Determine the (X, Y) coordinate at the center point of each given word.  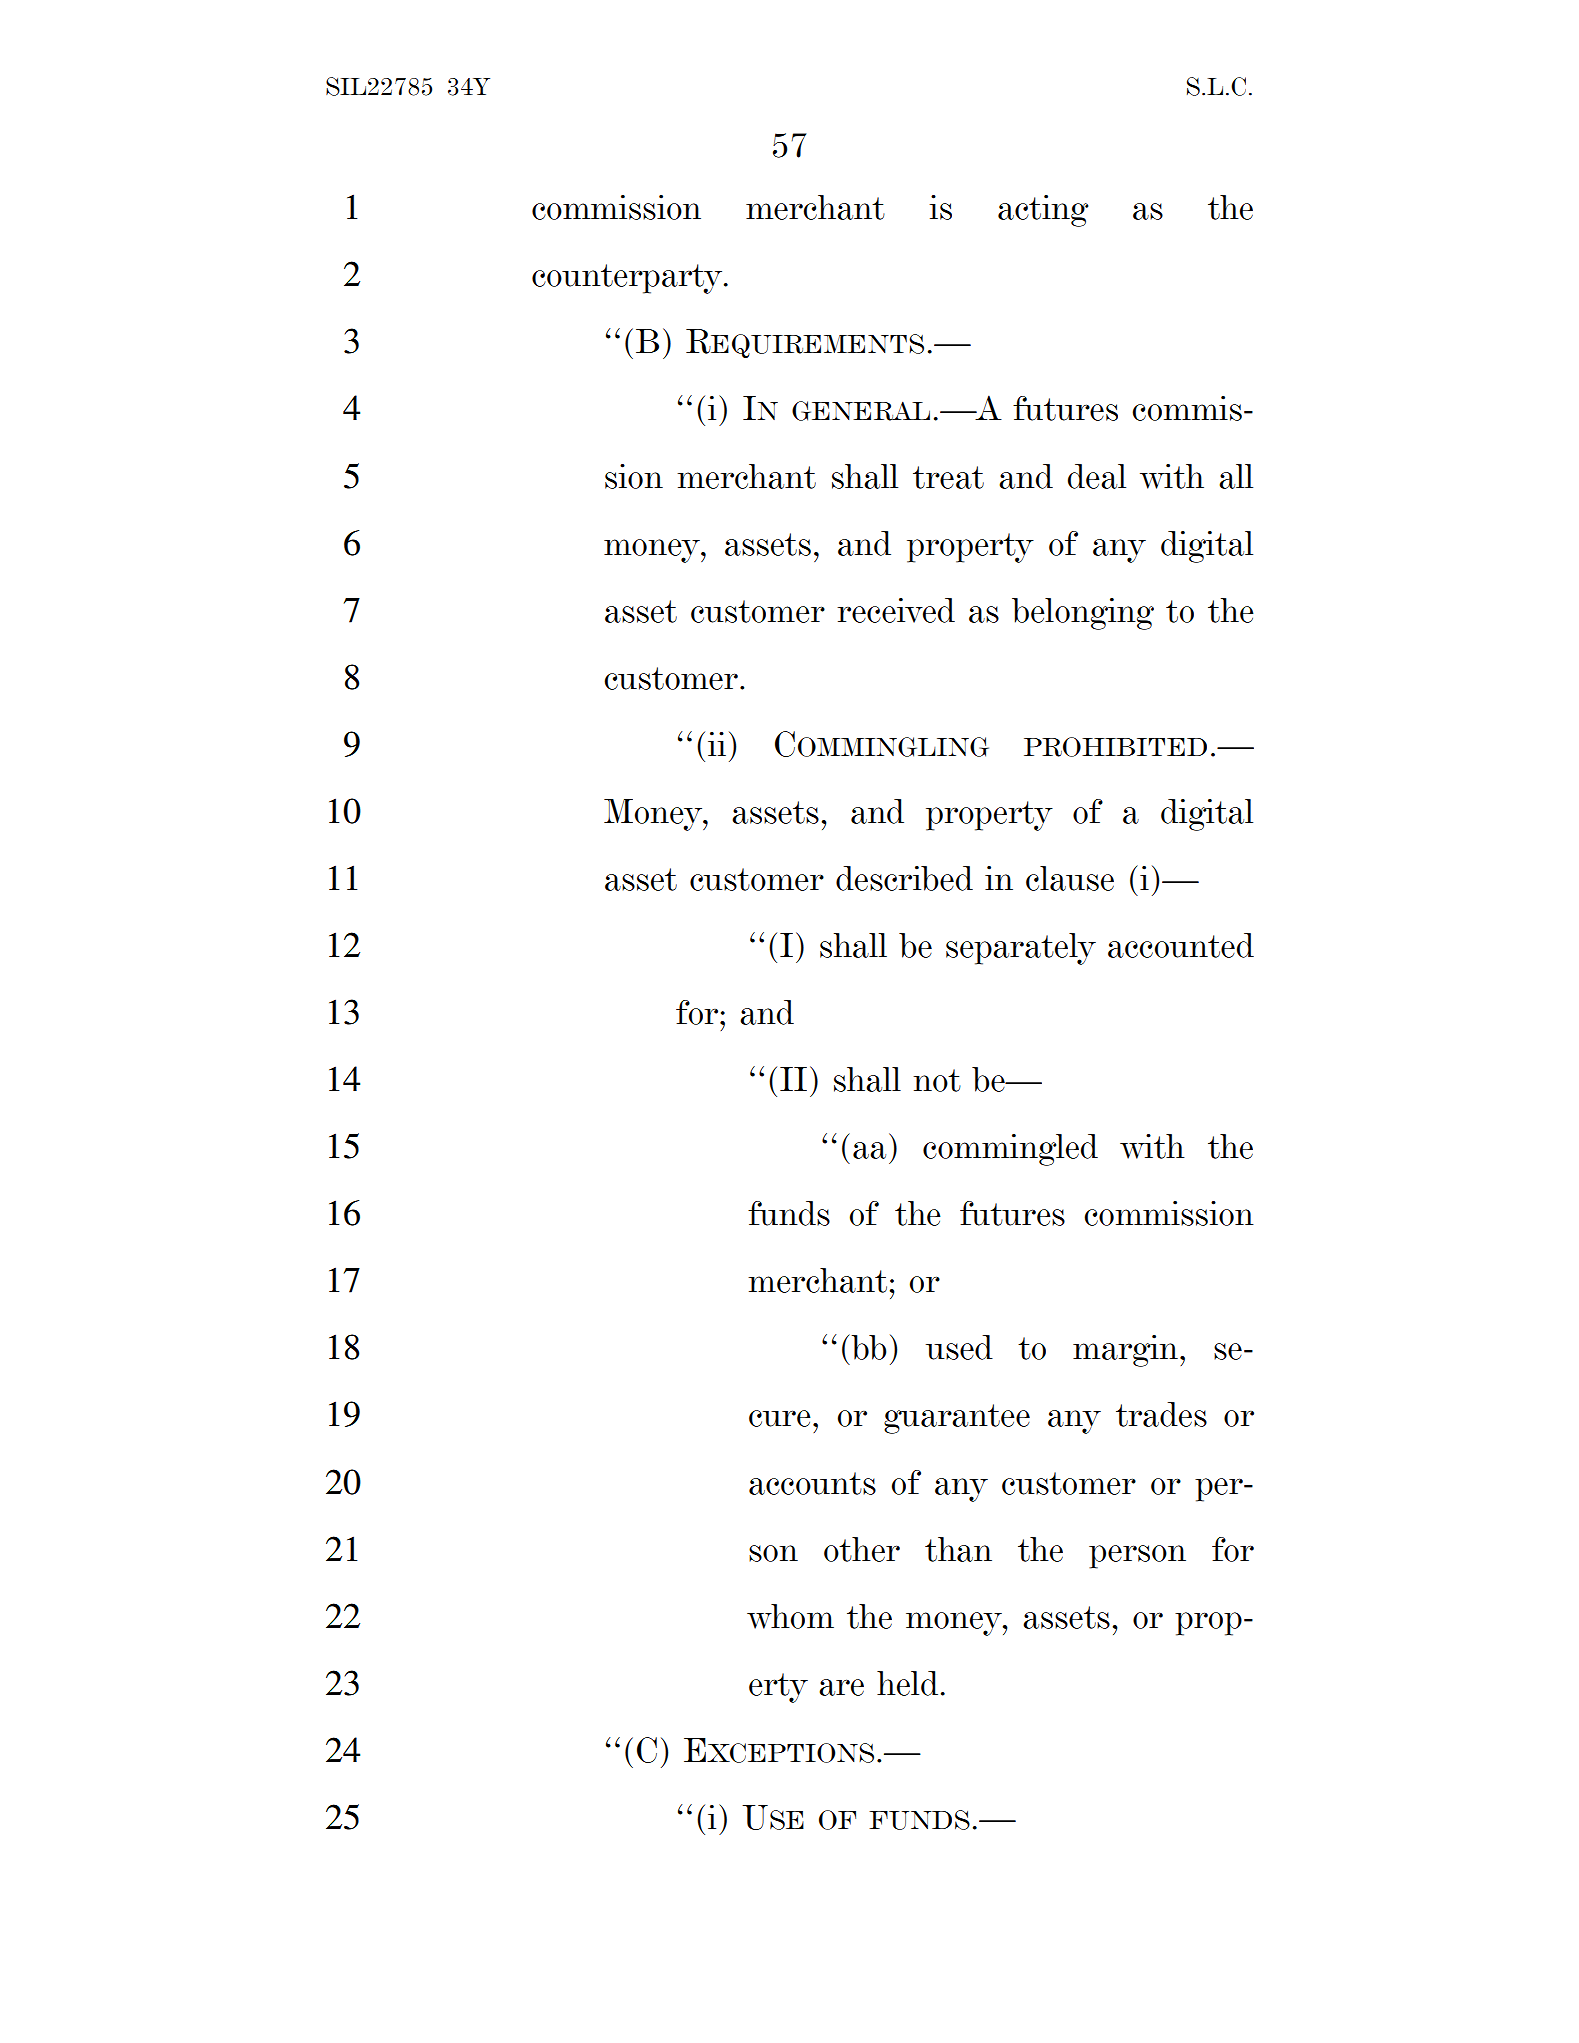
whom (790, 1616)
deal (1097, 476)
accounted (1181, 945)
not (937, 1080)
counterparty (628, 279)
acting (1043, 211)
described (904, 878)
